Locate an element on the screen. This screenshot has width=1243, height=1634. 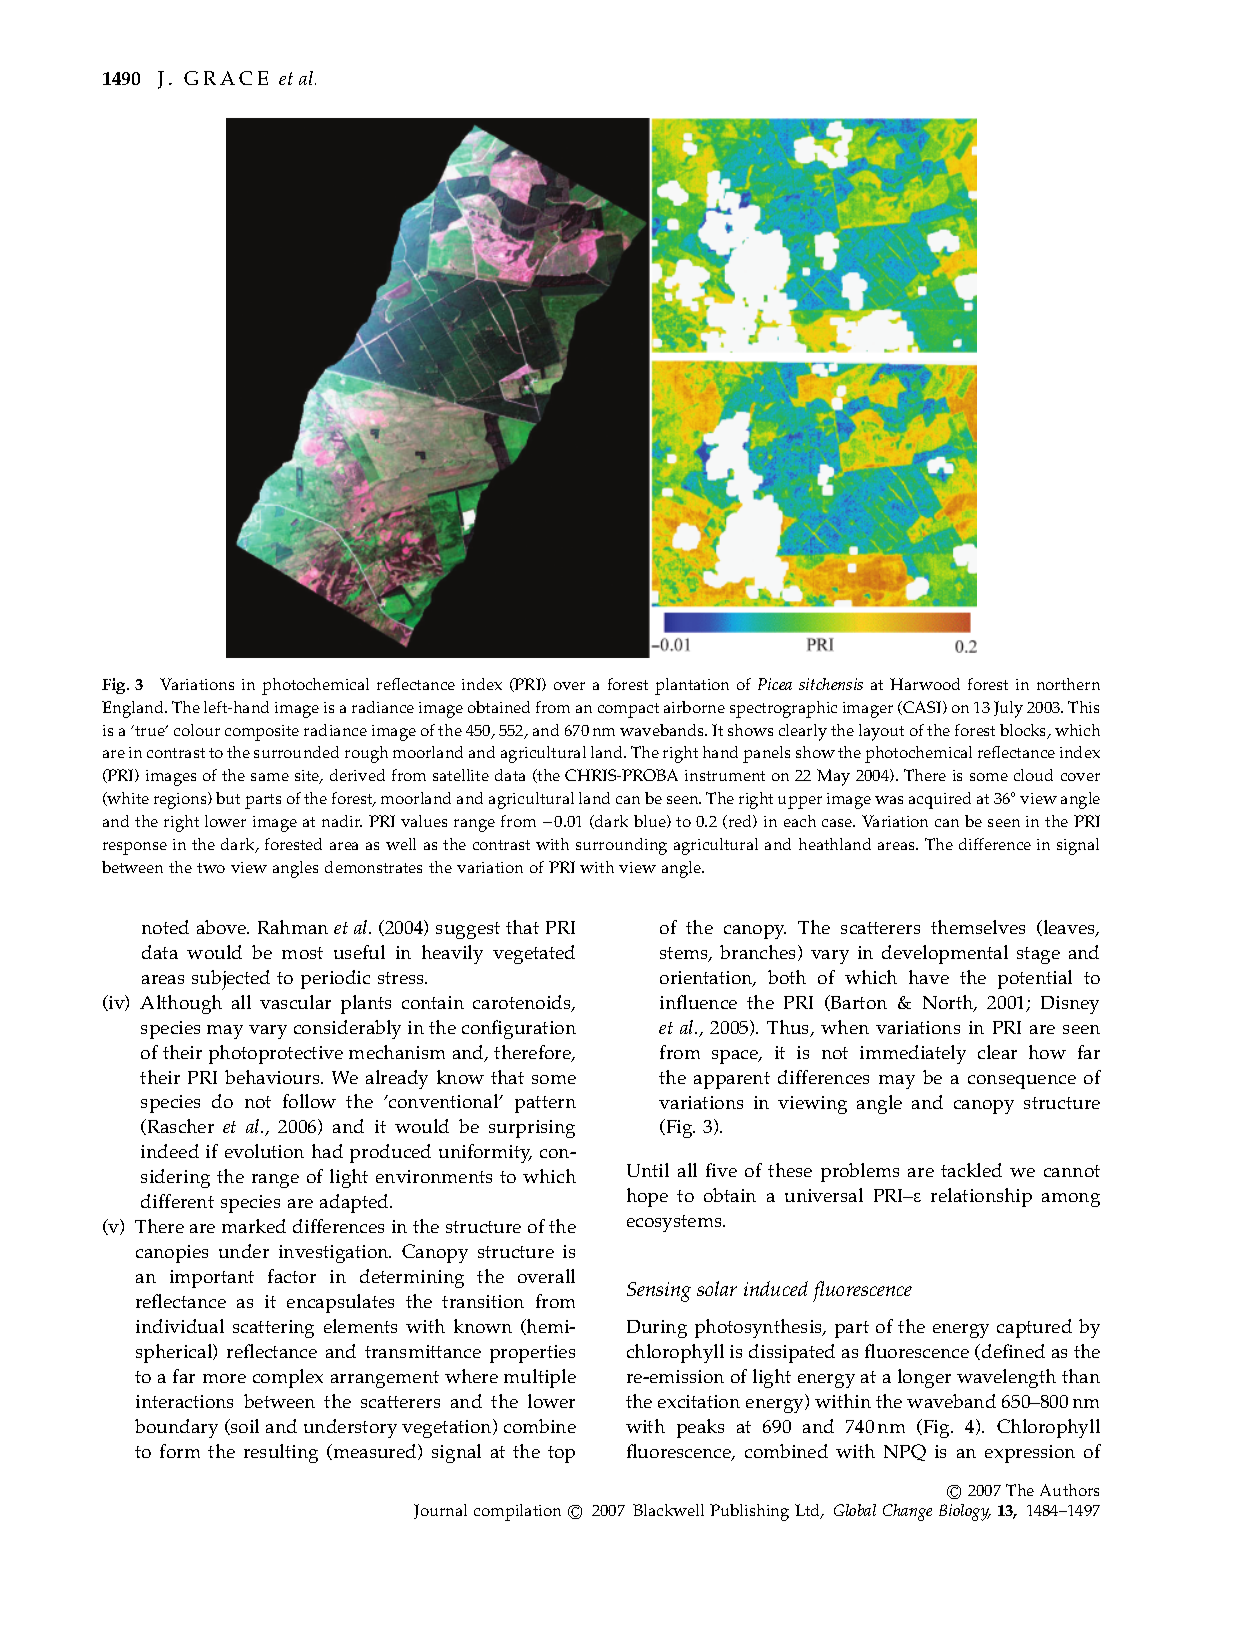
consequence is located at coordinates (1022, 1082).
